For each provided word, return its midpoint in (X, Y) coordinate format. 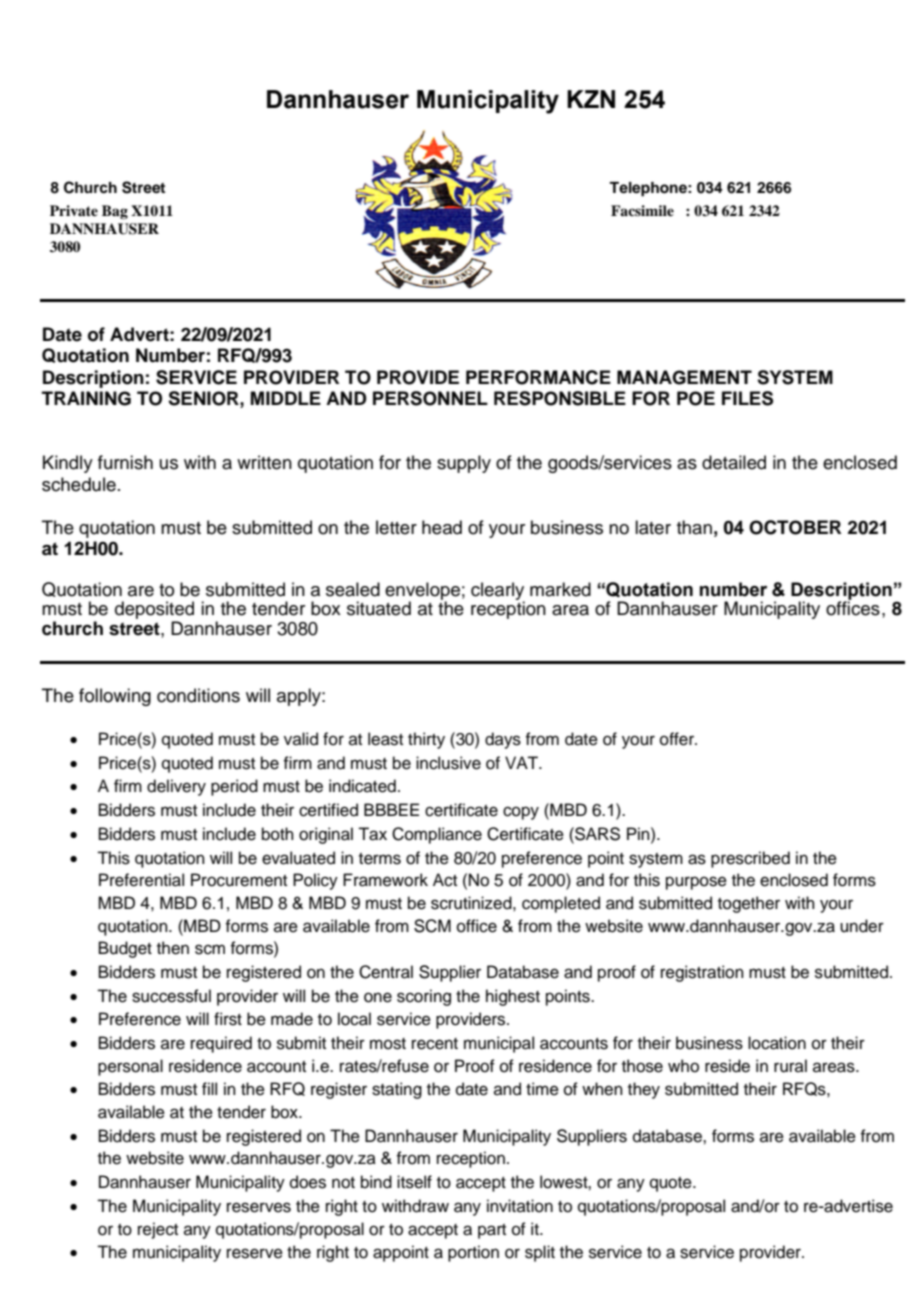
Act (445, 880)
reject (158, 1230)
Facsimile (642, 210)
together (749, 904)
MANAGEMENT (684, 377)
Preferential (141, 880)
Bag (115, 212)
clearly (498, 592)
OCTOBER (795, 527)
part (492, 1231)
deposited (154, 611)
